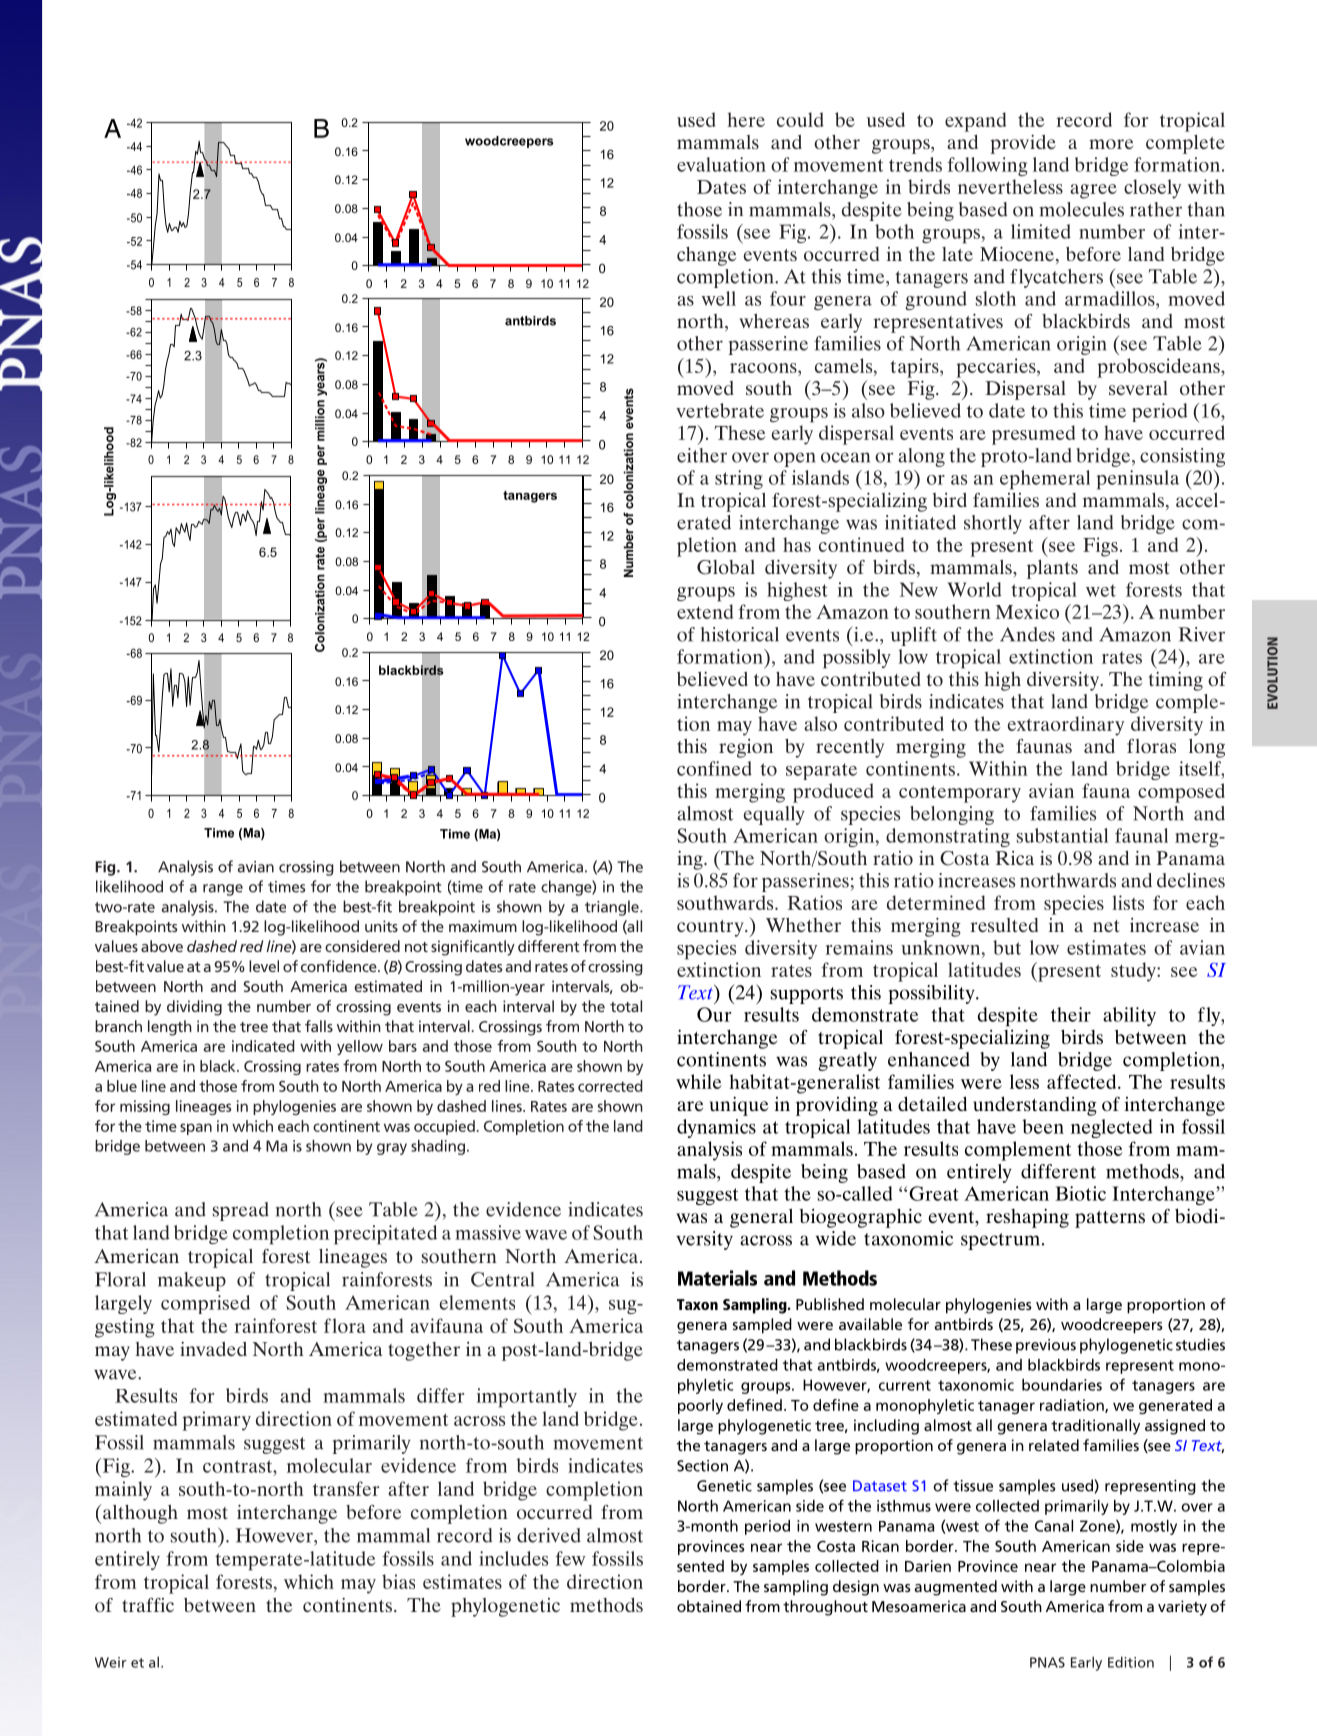 The height and width of the screenshot is (1736, 1317). Describe the element at coordinates (1093, 191) in the screenshot. I see `agree` at that location.
